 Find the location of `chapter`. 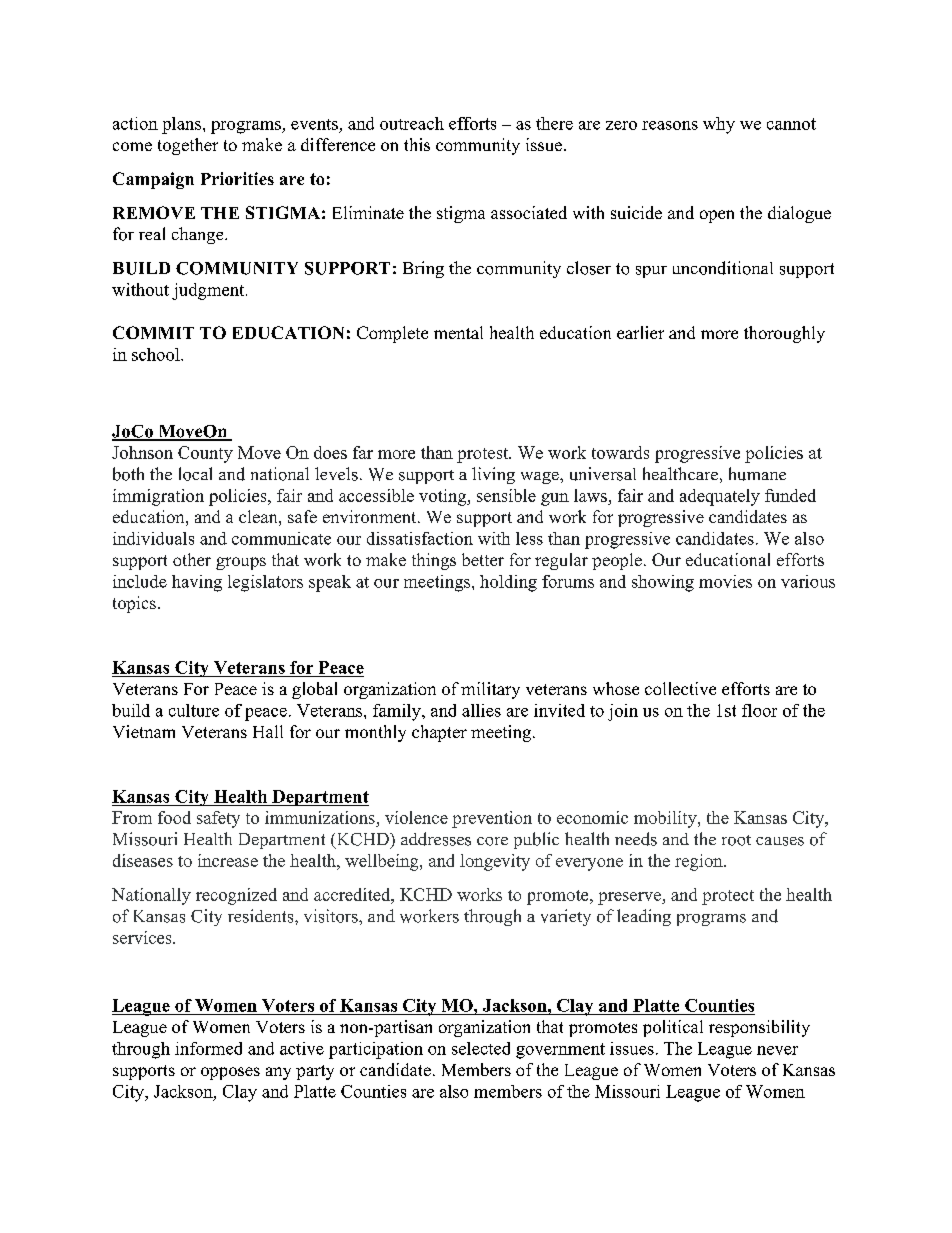

chapter is located at coordinates (439, 733).
